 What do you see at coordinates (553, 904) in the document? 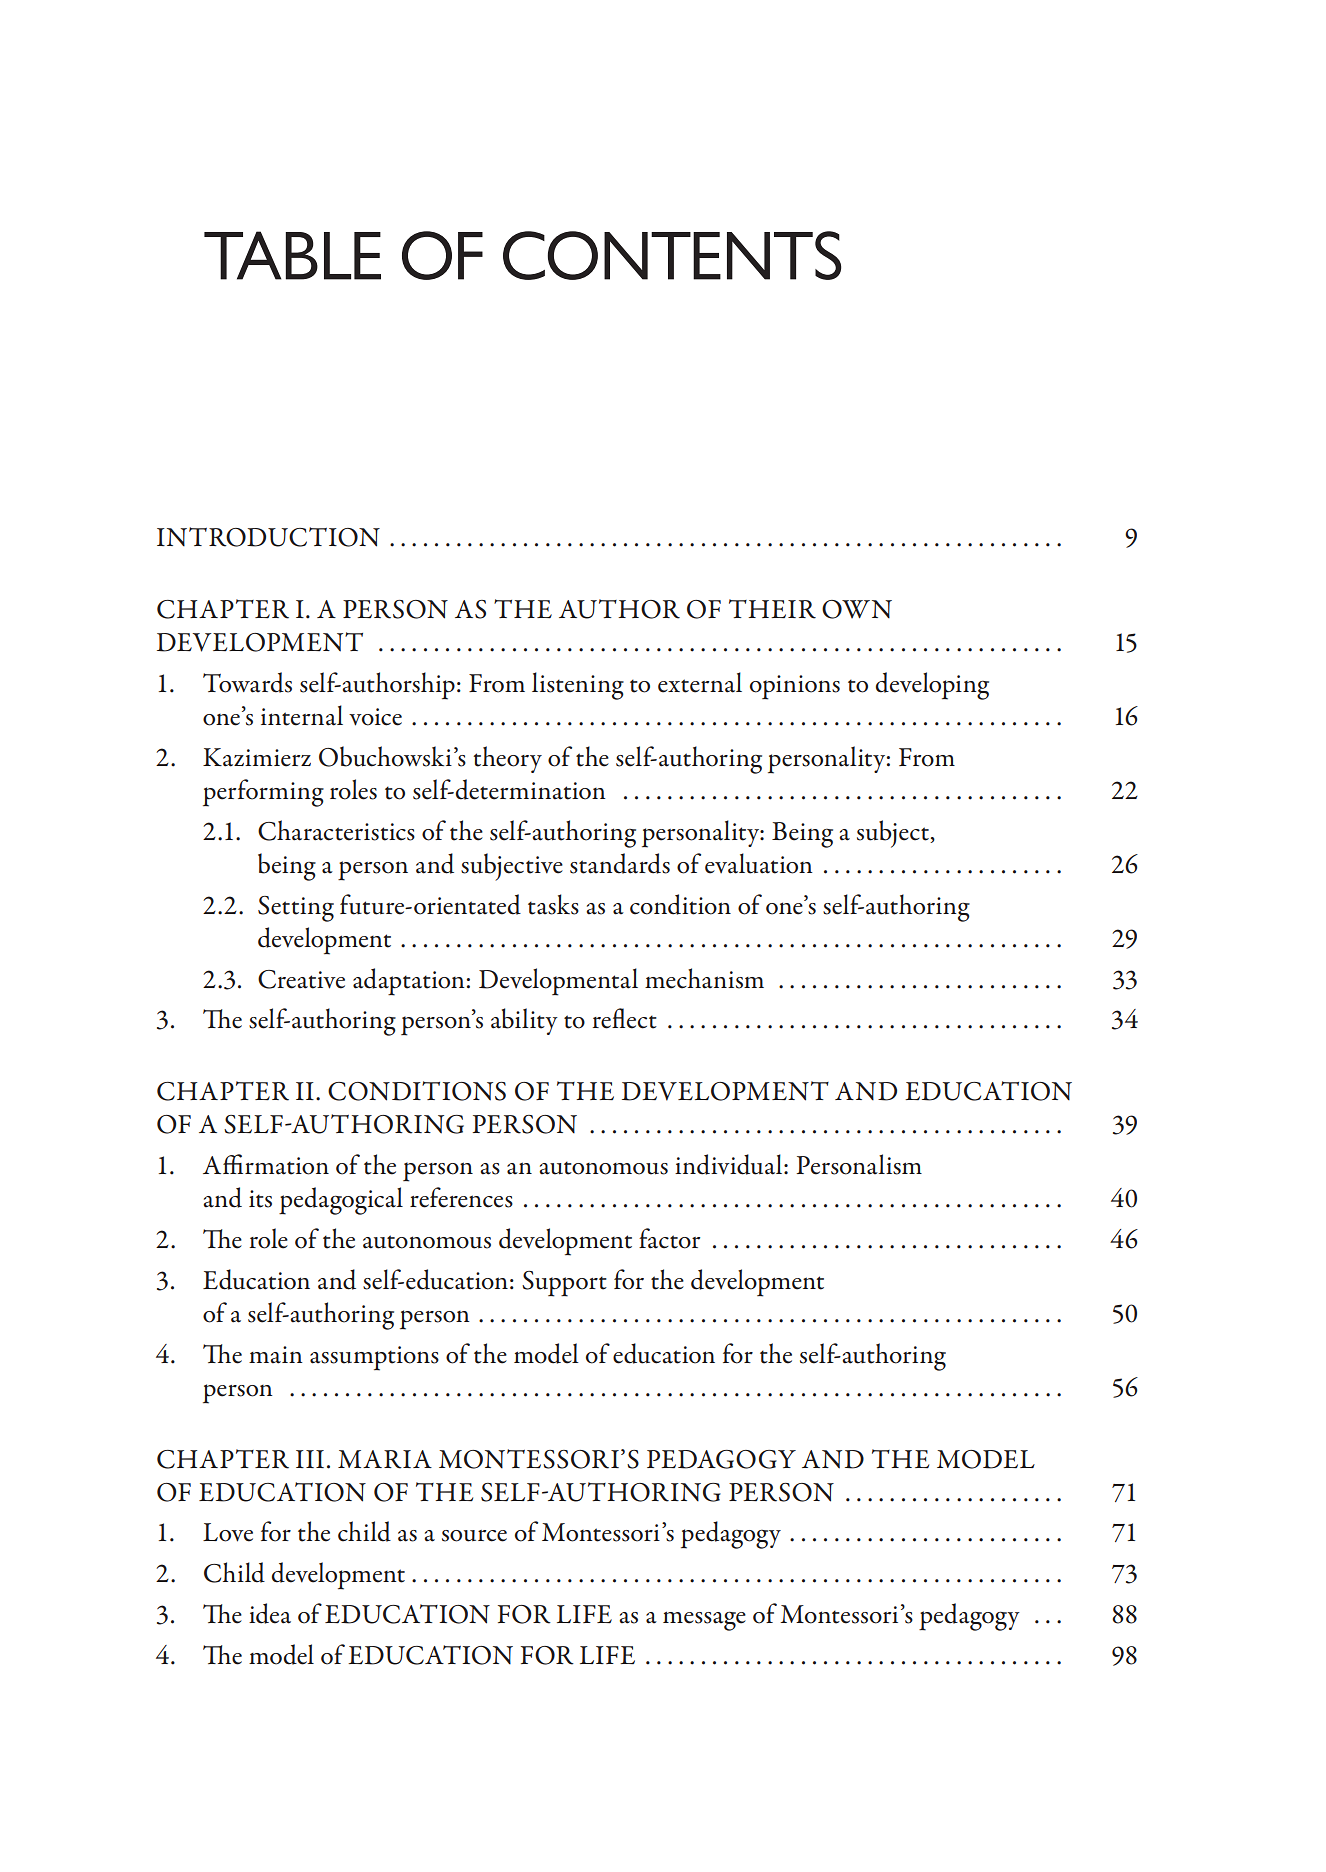
I see `tasks` at bounding box center [553, 904].
